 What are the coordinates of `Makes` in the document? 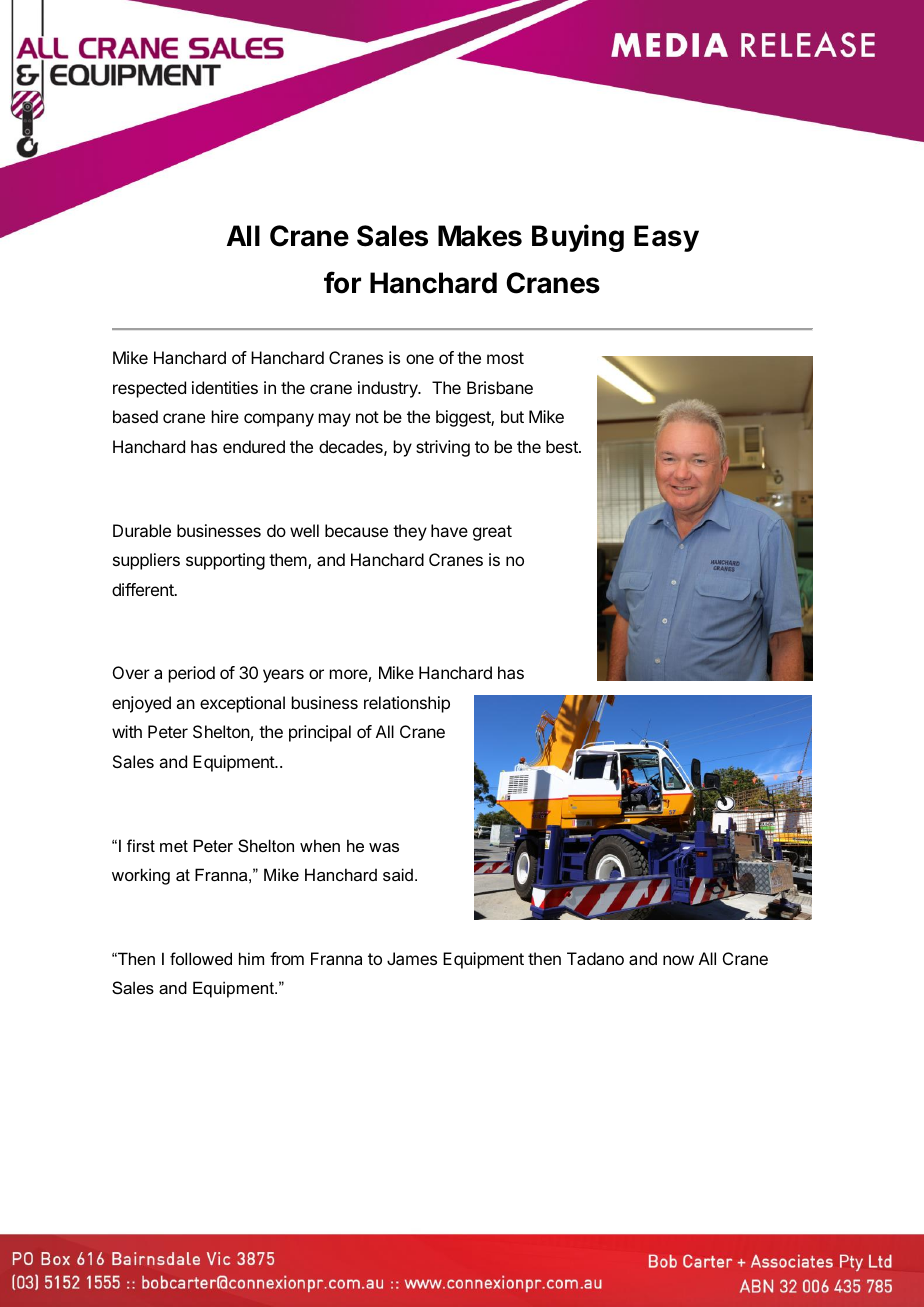 It's located at (480, 236).
